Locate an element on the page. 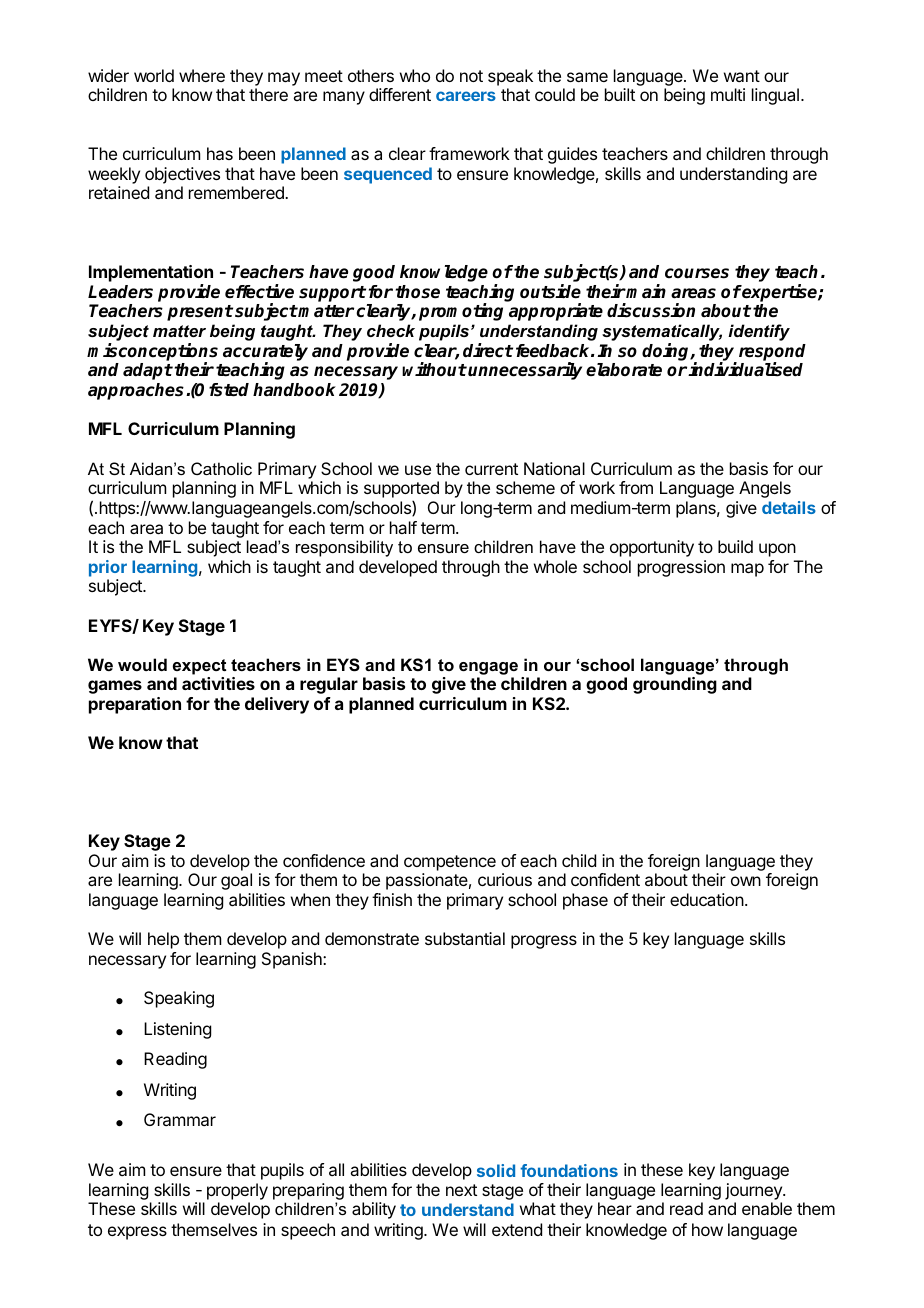 This page has width=924, height=1308. where is located at coordinates (202, 75).
